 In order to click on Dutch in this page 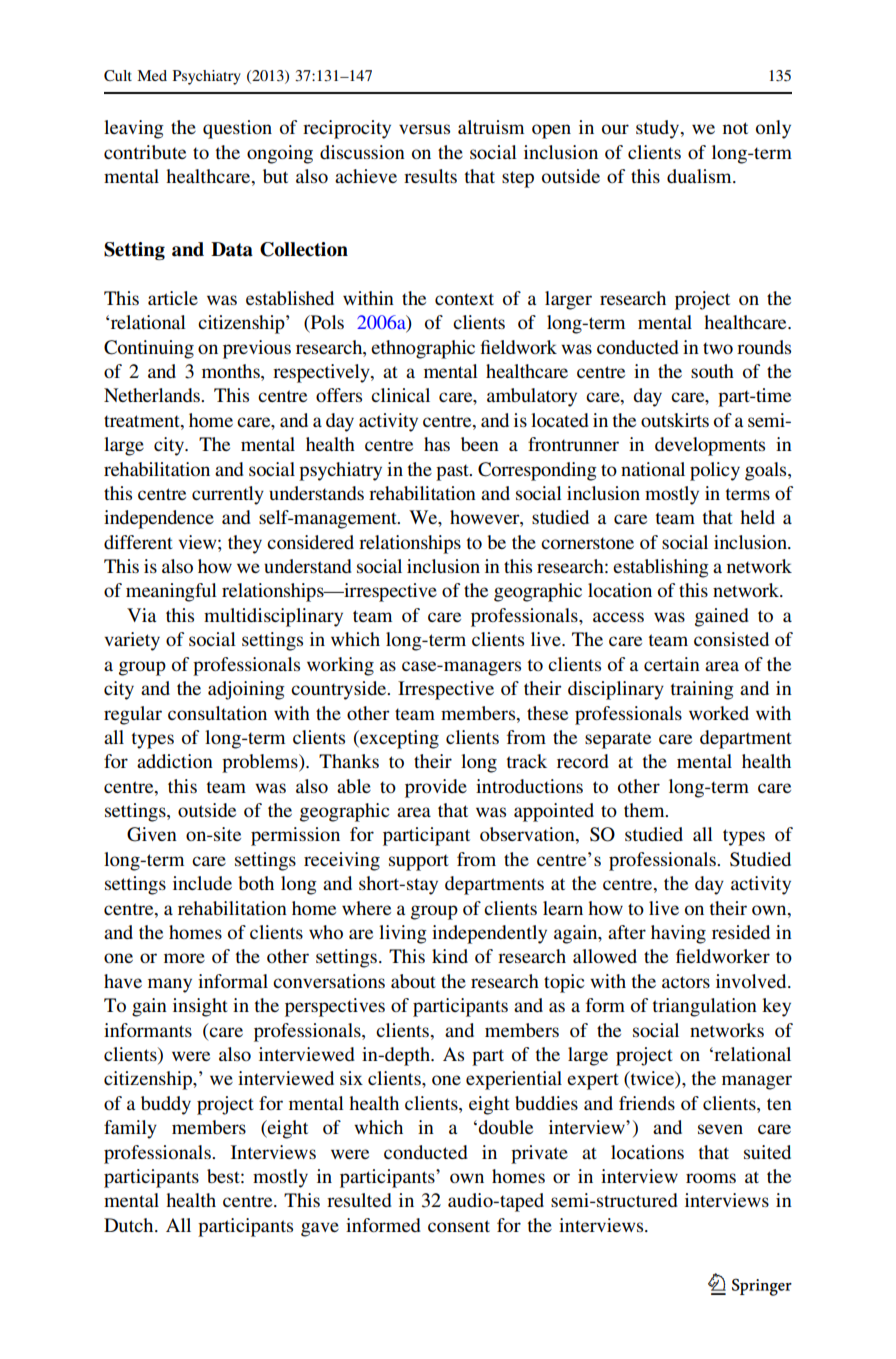, I will do `click(130, 1225)`.
